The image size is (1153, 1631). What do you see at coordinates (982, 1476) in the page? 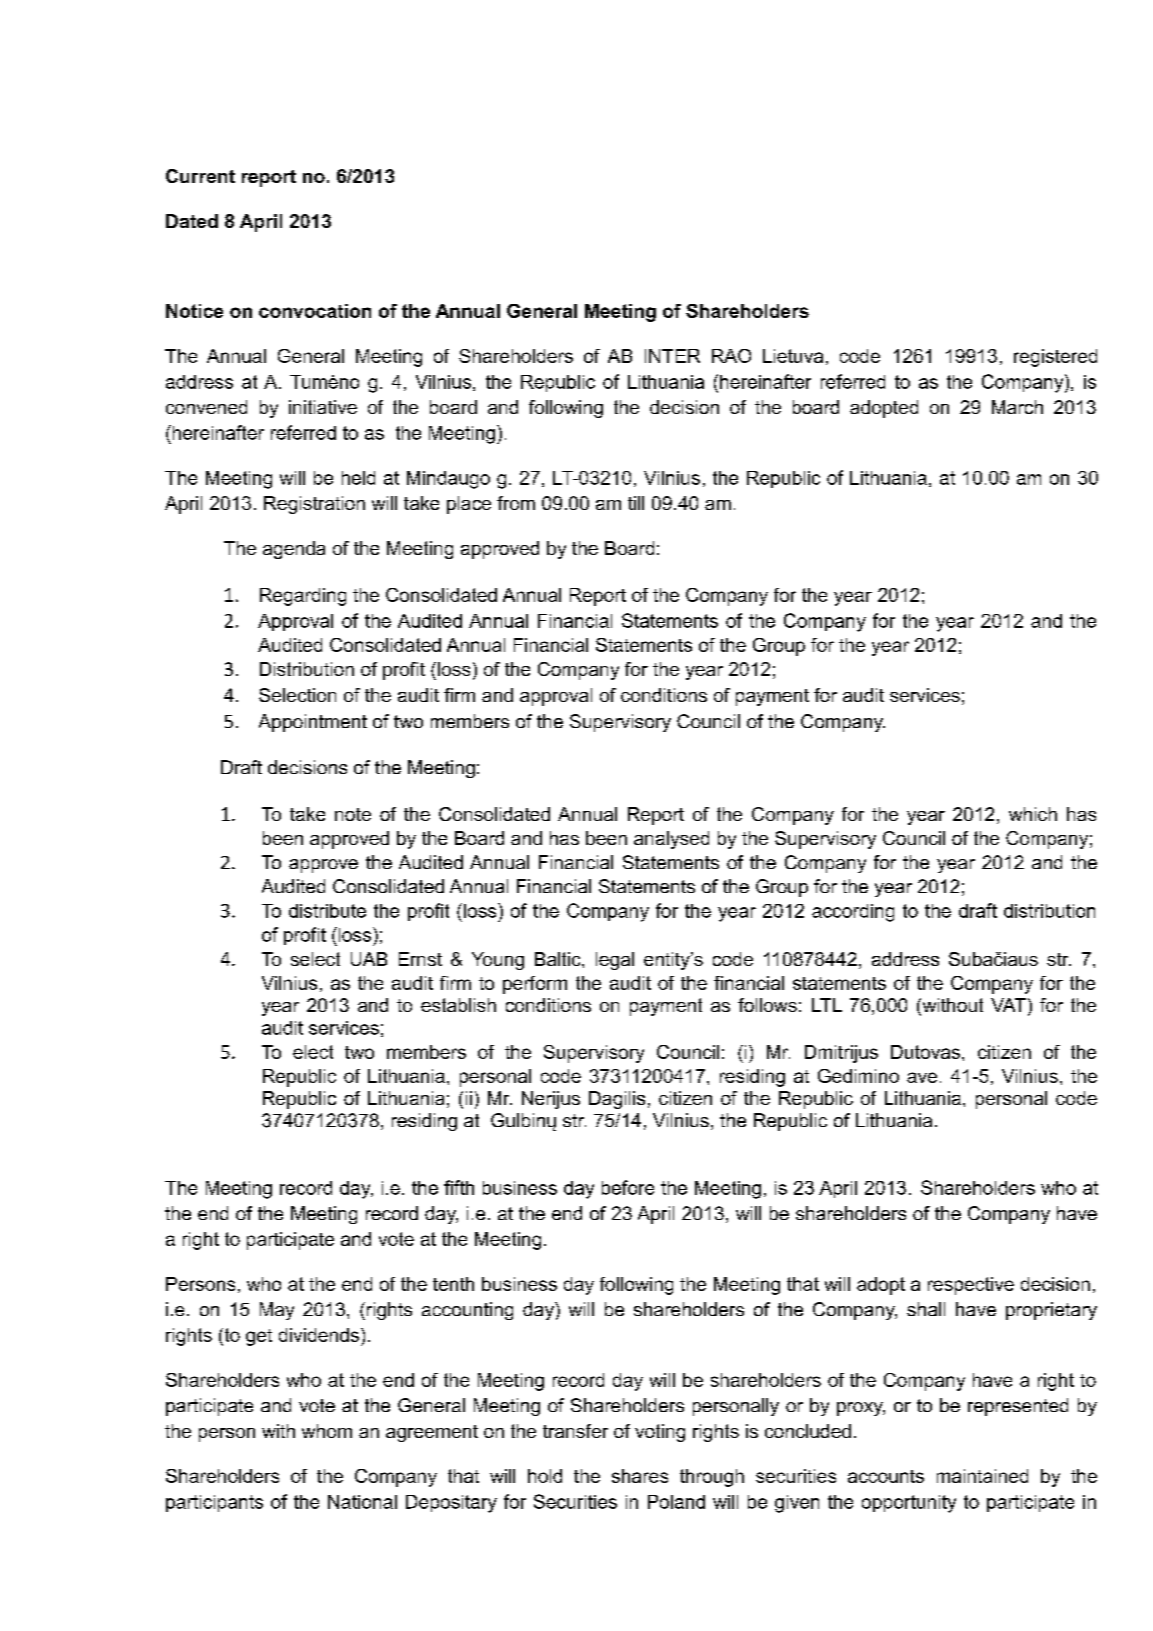
I see `maintained` at bounding box center [982, 1476].
